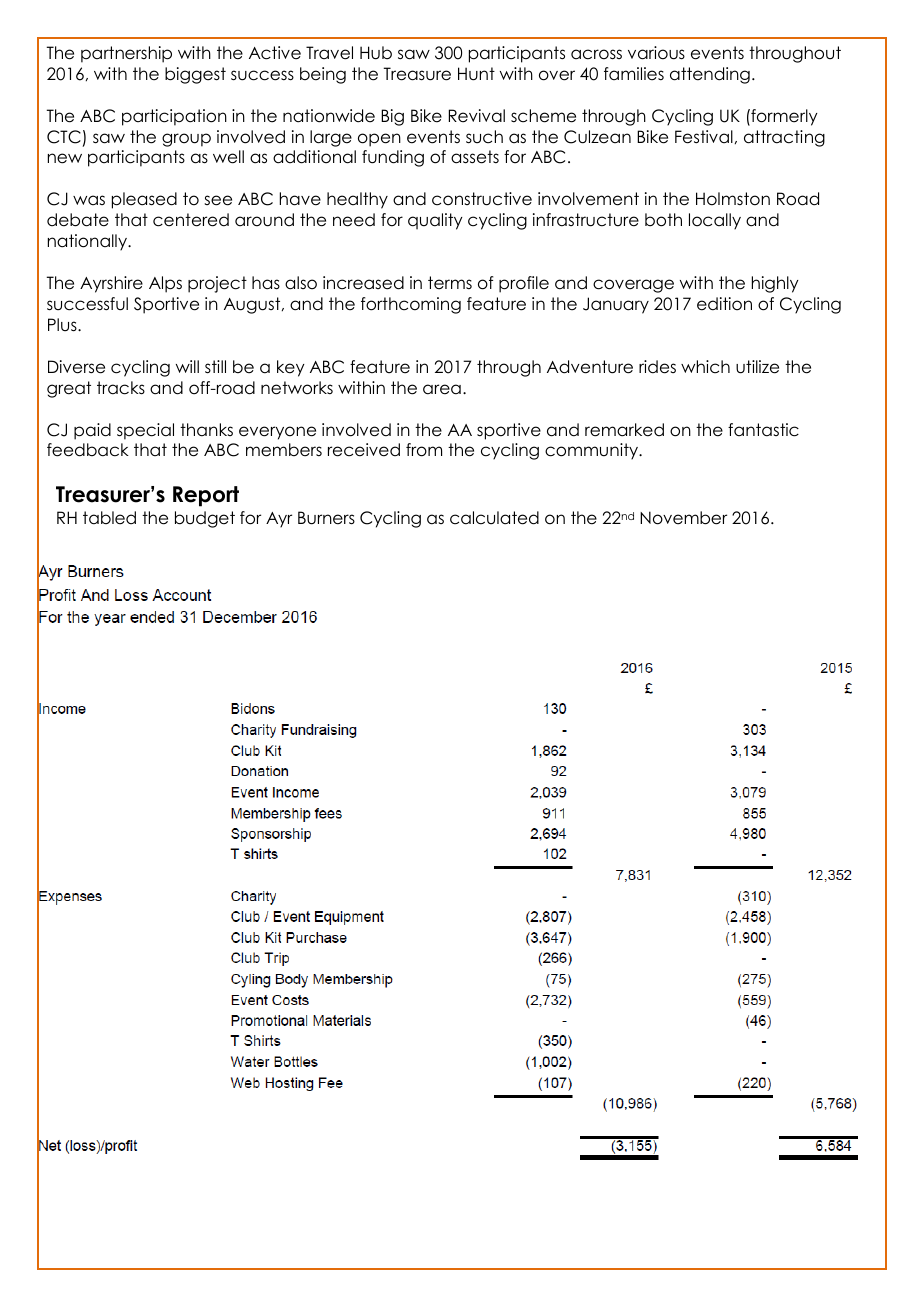  I want to click on Festival, so click(704, 137).
